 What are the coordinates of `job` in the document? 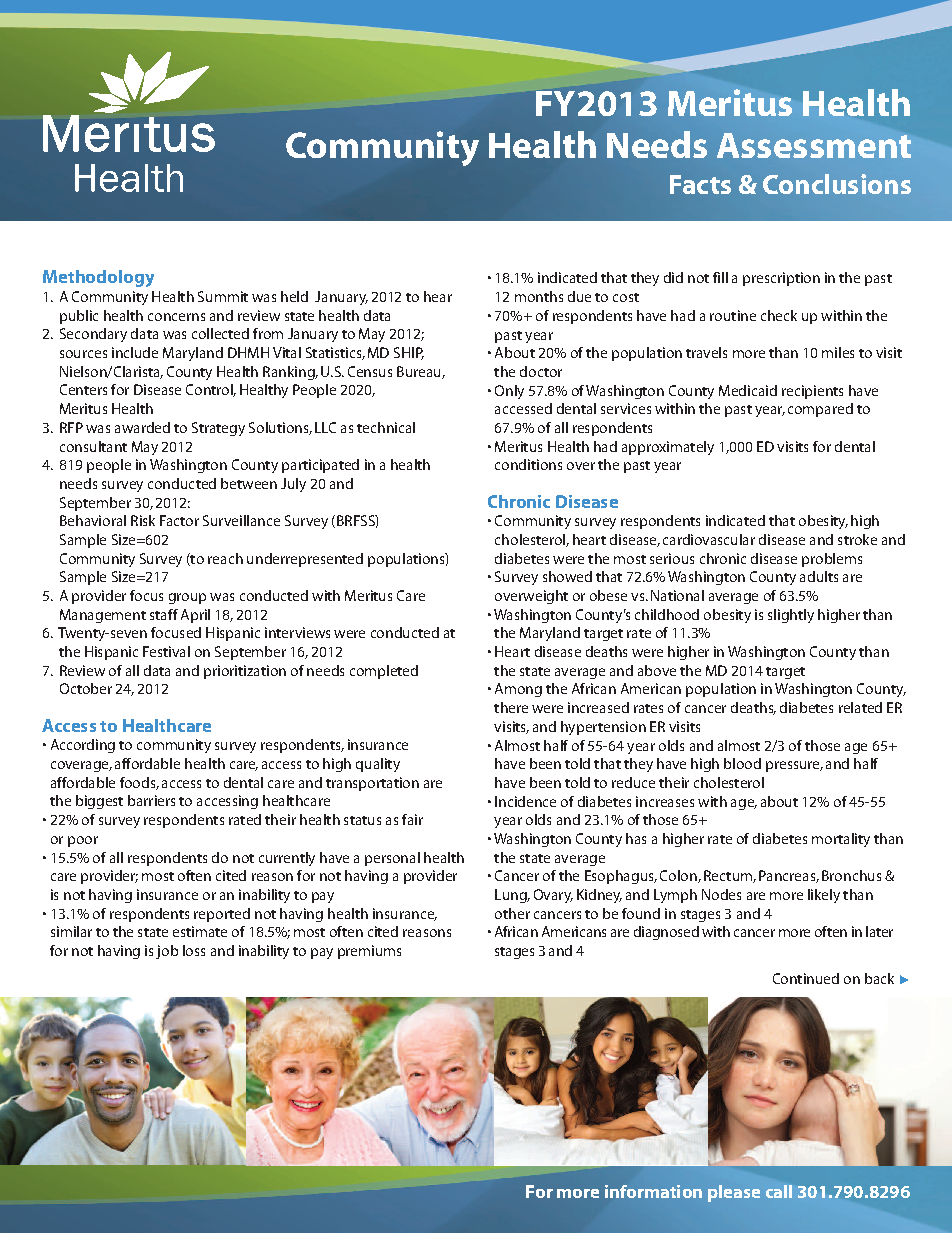 It's located at (167, 952).
